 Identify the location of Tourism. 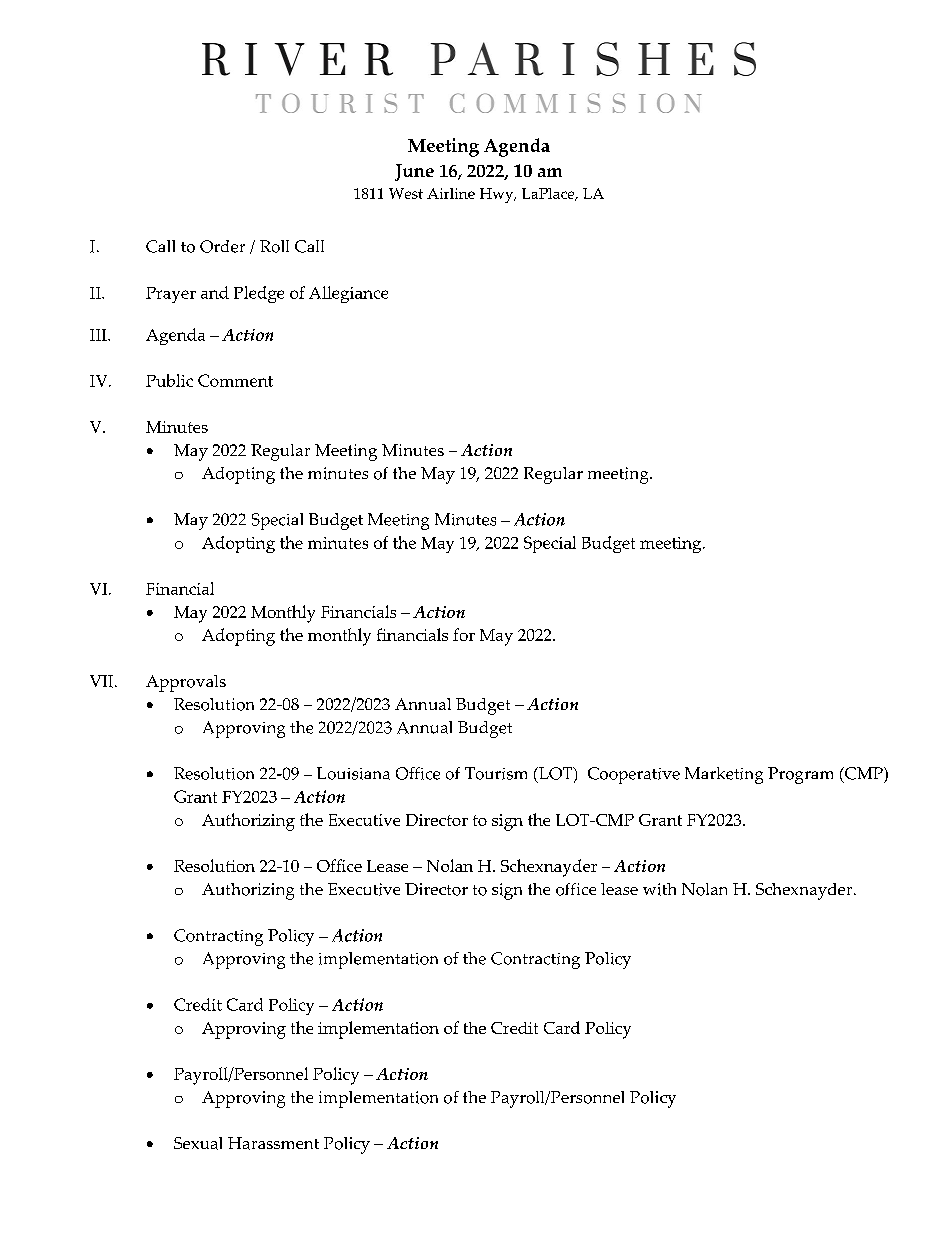
(496, 773).
